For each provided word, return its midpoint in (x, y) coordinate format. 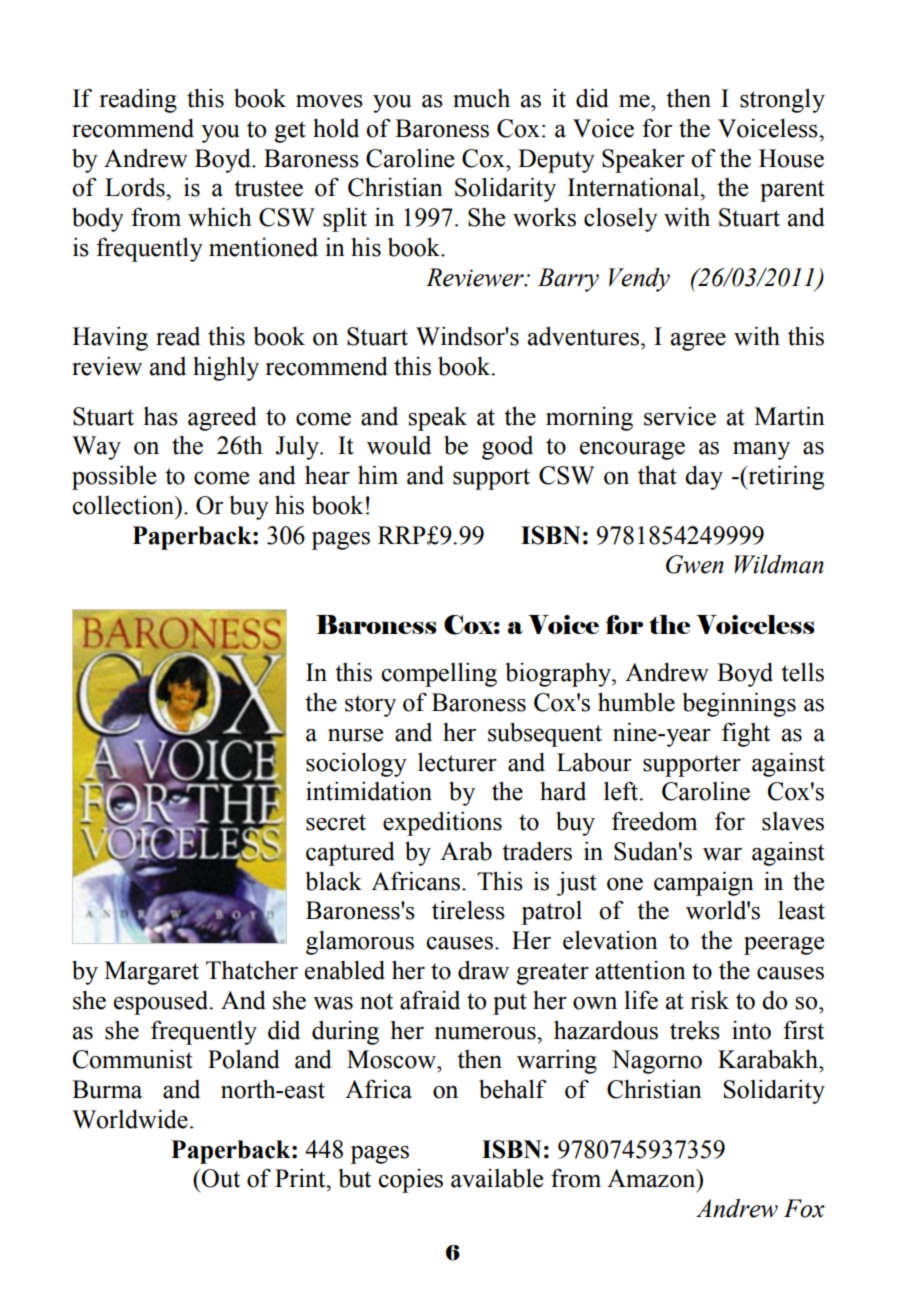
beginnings (739, 704)
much (481, 98)
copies (410, 1181)
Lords (136, 187)
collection (124, 505)
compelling (439, 675)
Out (220, 1178)
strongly (782, 101)
